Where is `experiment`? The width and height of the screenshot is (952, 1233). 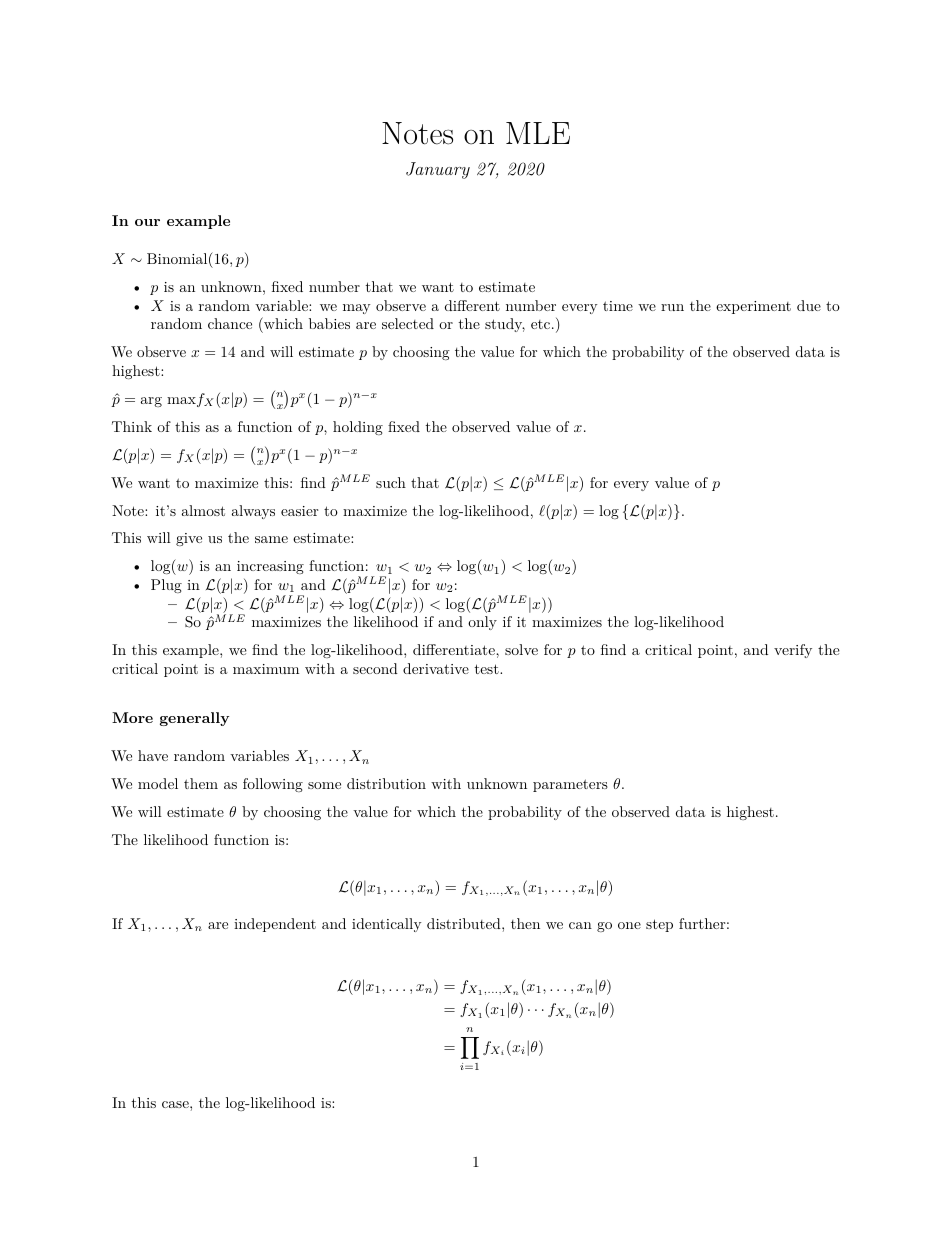
experiment is located at coordinates (753, 307).
